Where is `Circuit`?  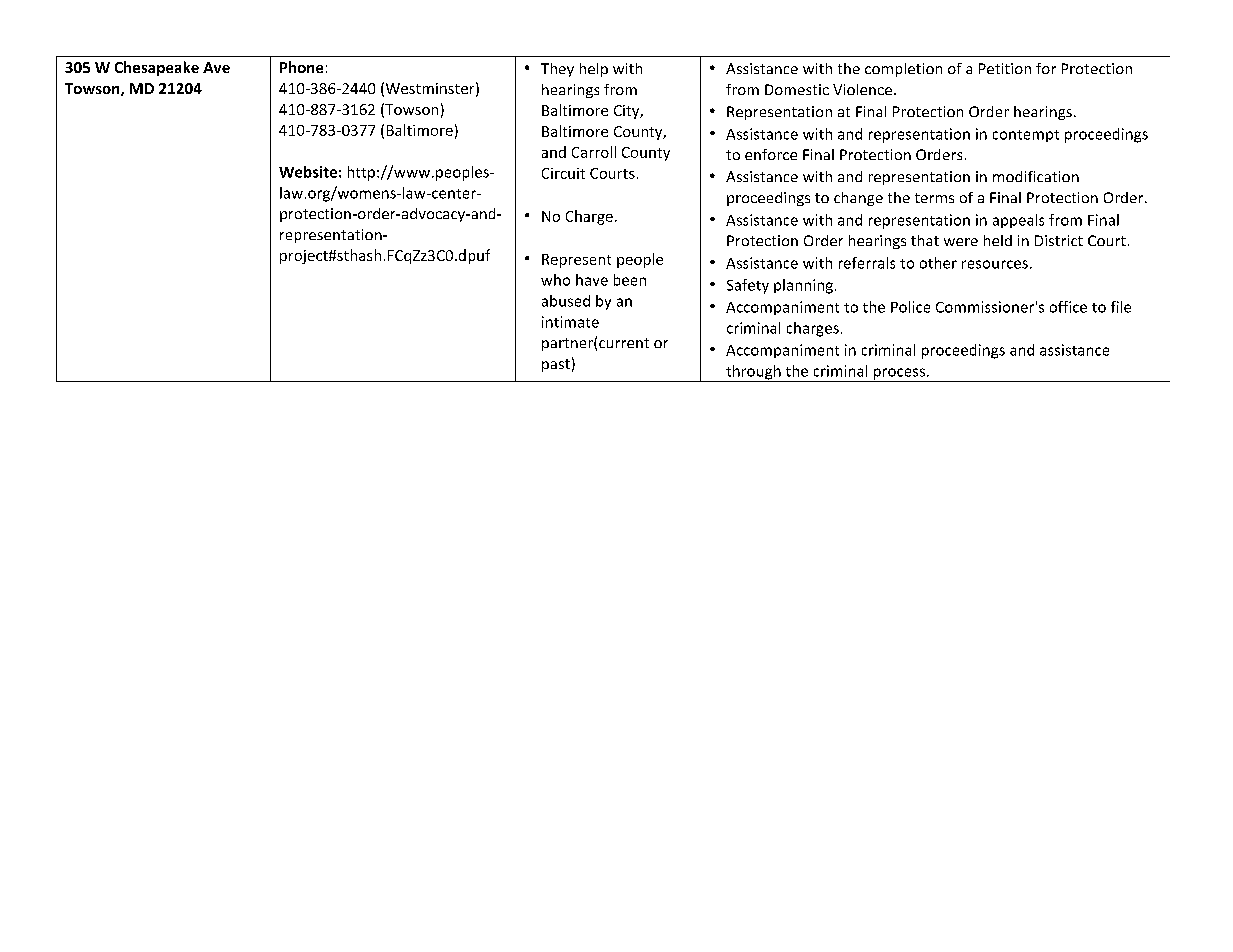 Circuit is located at coordinates (563, 173).
